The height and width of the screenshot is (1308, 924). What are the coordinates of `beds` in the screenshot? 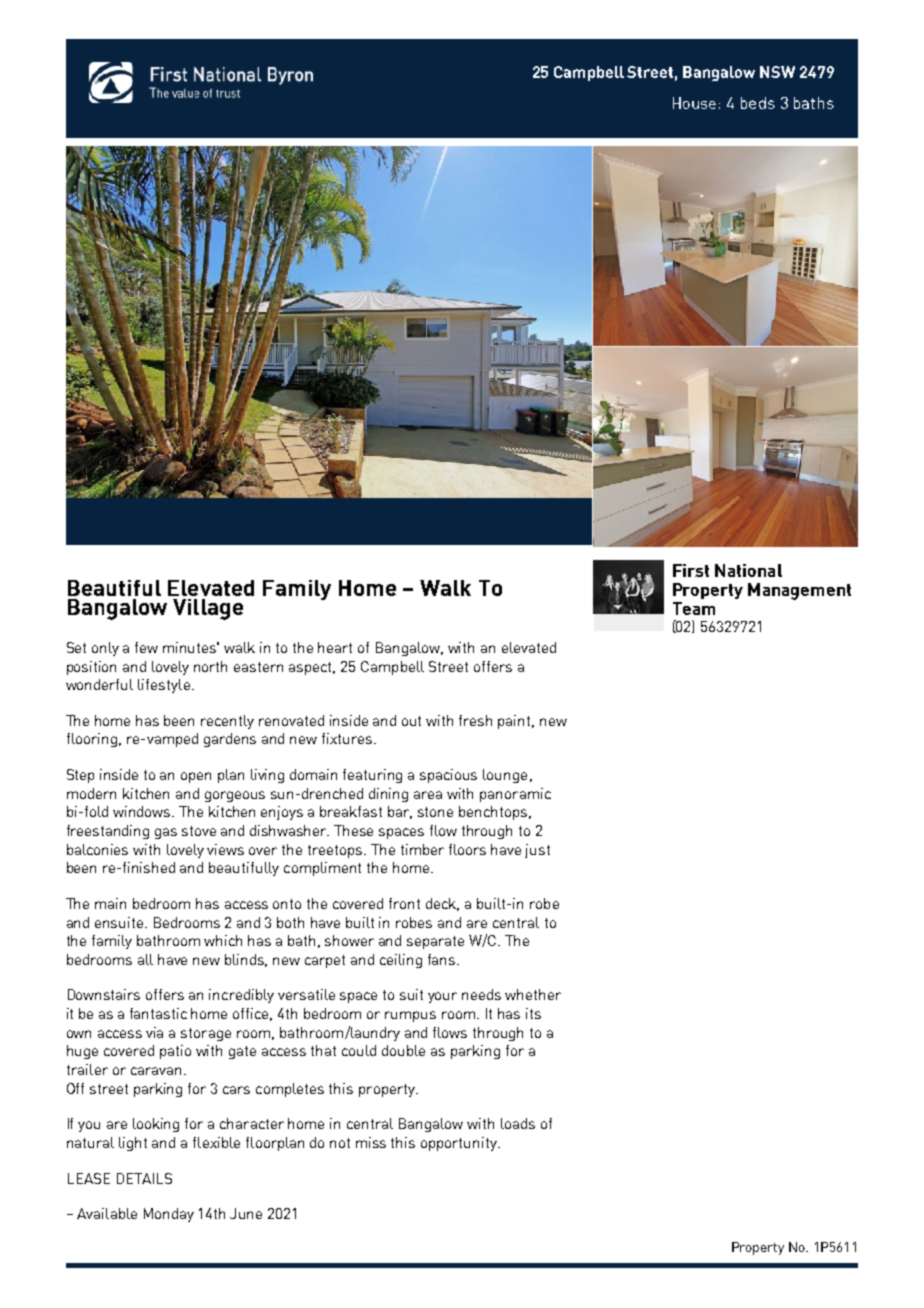 It's located at (758, 103).
